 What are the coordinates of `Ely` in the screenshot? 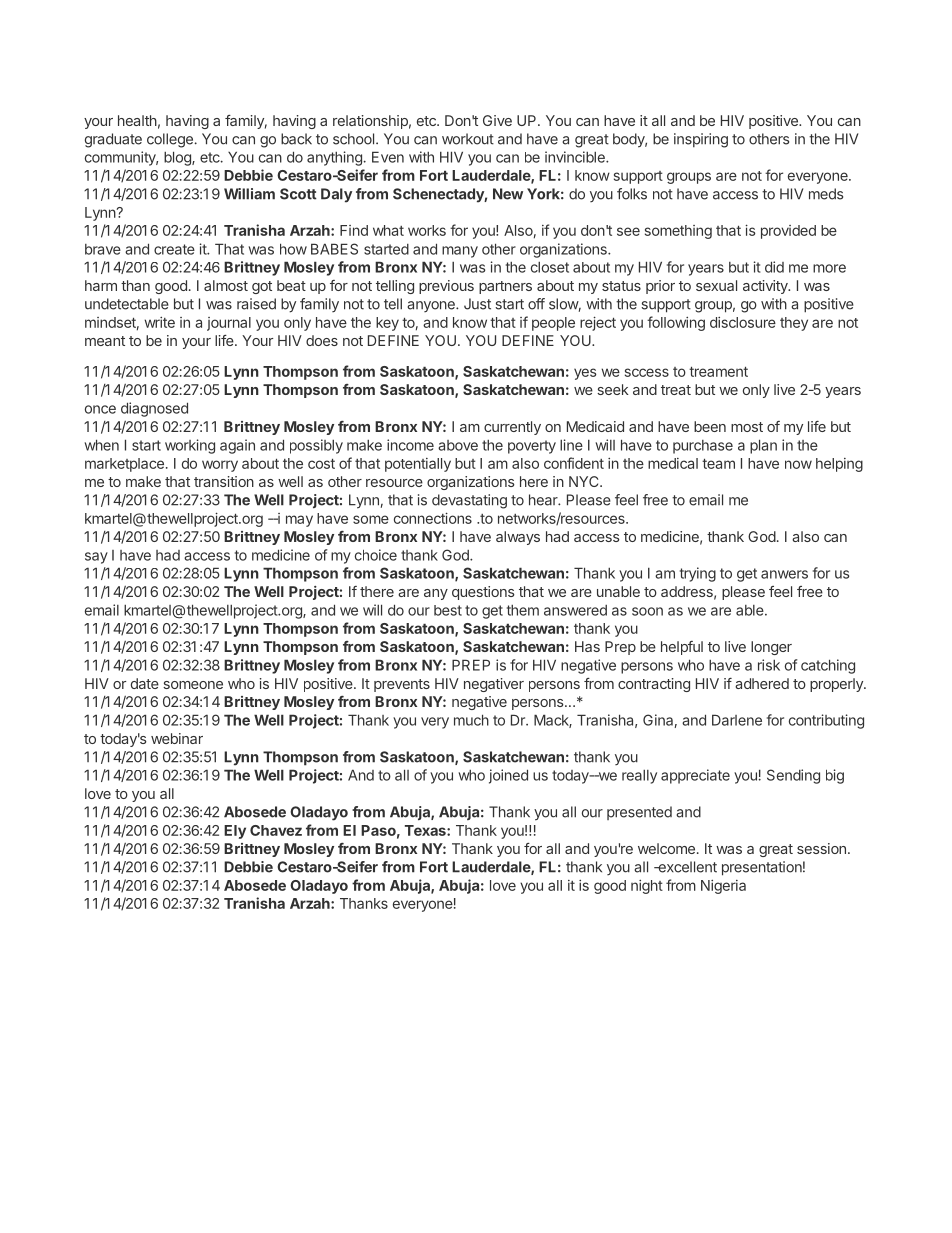 It's located at (235, 832).
